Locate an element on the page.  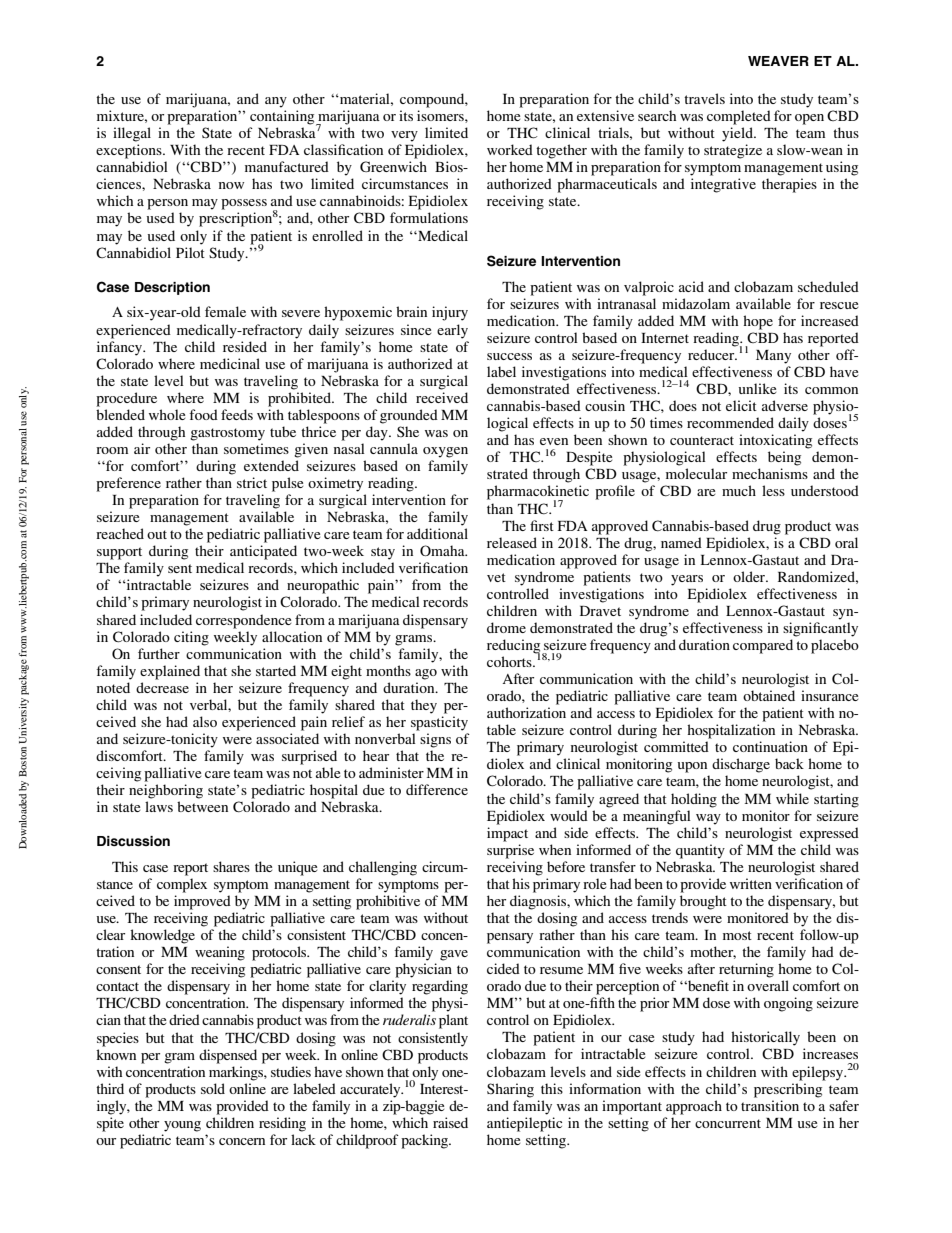
reducing is located at coordinates (515, 647).
